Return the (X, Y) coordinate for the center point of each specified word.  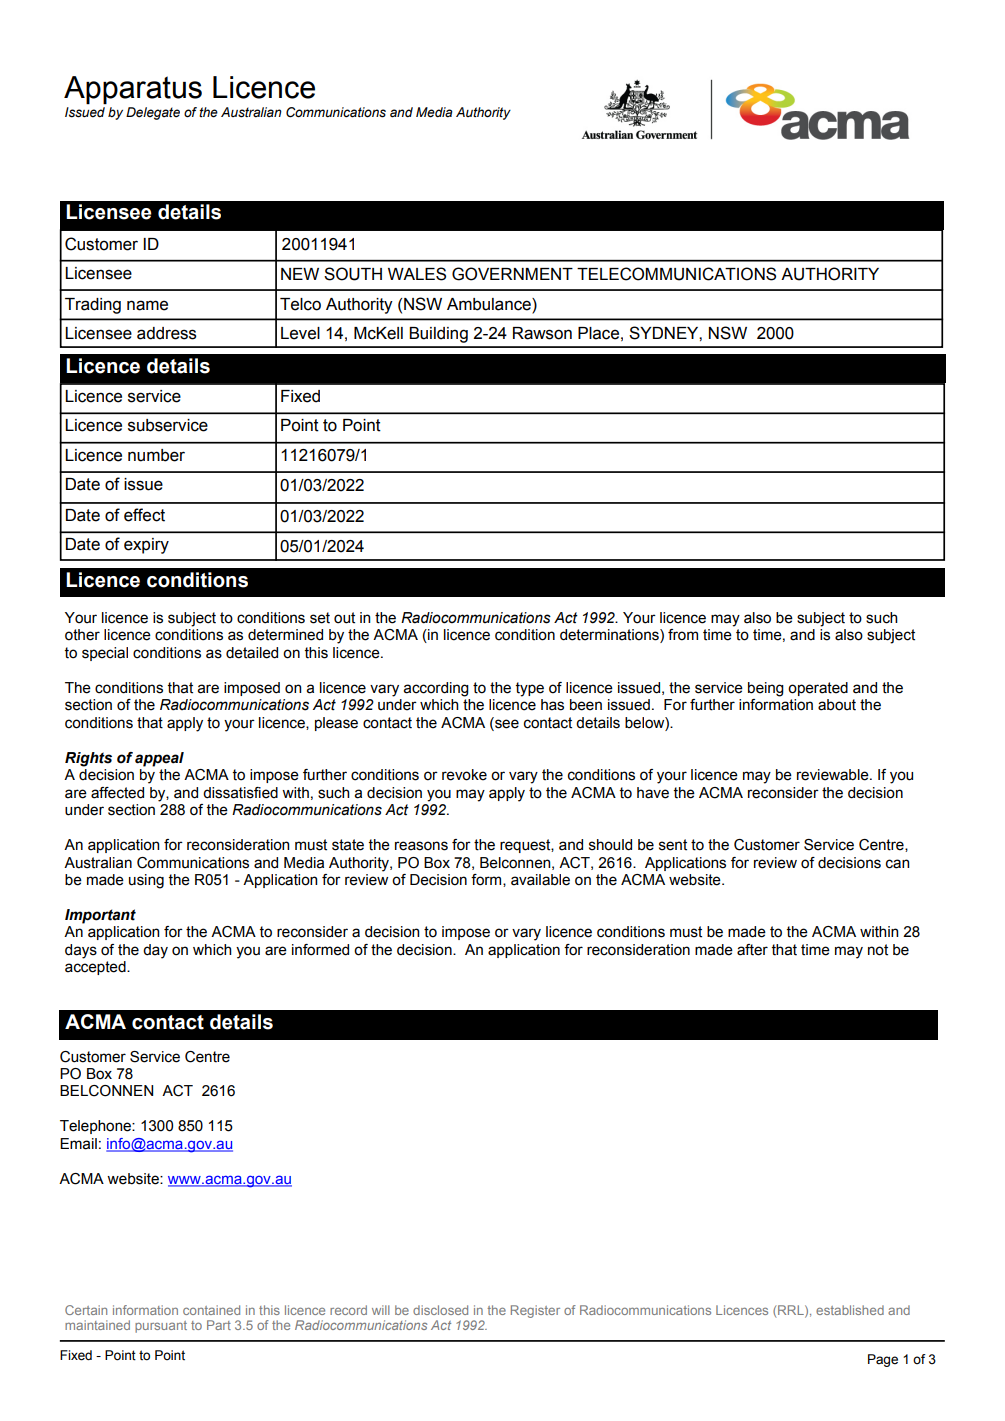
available (540, 880)
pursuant (161, 1327)
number (156, 455)
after (752, 950)
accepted (96, 968)
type (530, 689)
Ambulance (490, 304)
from (683, 635)
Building (438, 335)
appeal (159, 759)
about (837, 705)
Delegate (153, 113)
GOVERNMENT (512, 274)
